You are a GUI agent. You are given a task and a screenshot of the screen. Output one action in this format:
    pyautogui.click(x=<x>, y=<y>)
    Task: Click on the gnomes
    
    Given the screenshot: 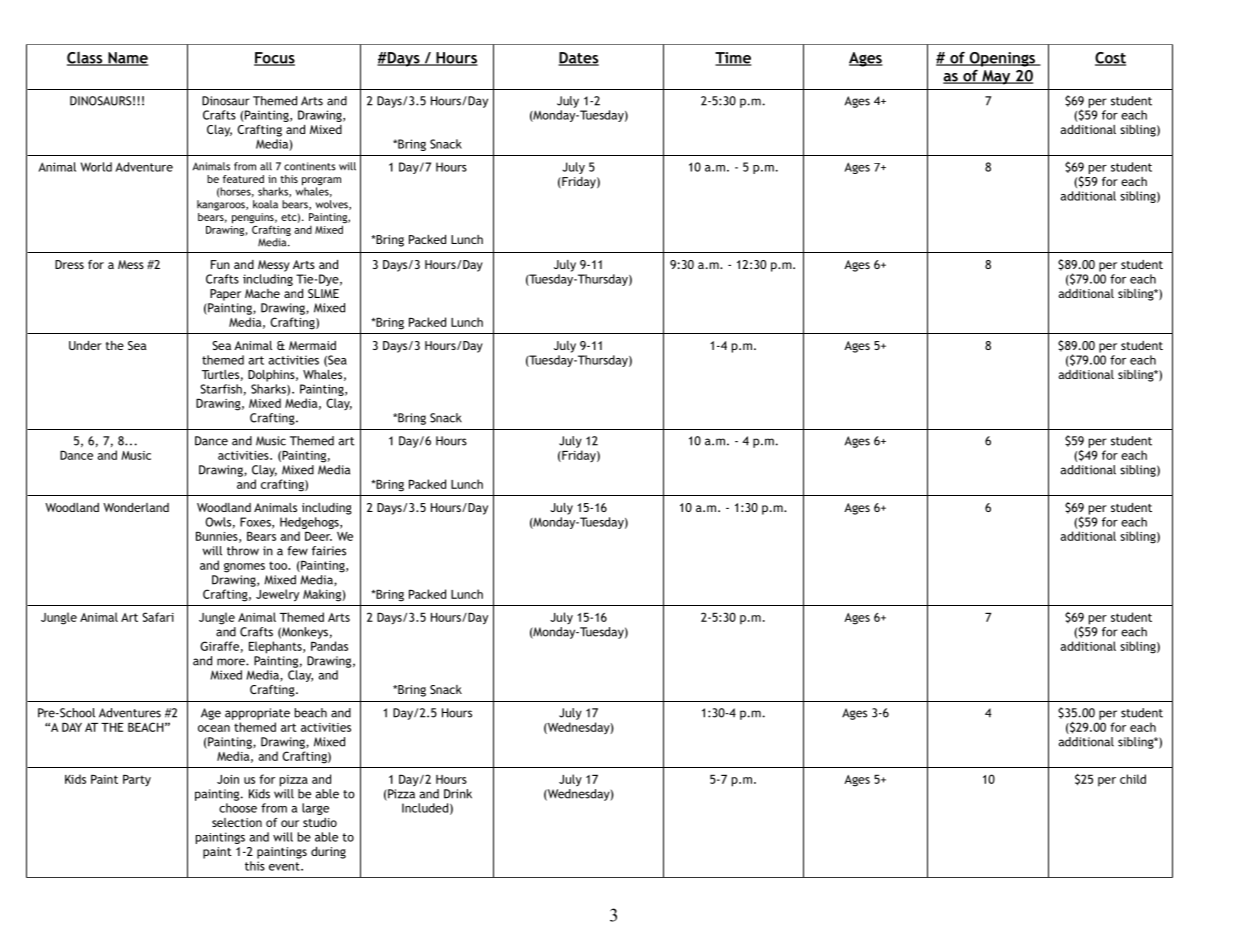 What is the action you would take?
    pyautogui.click(x=244, y=568)
